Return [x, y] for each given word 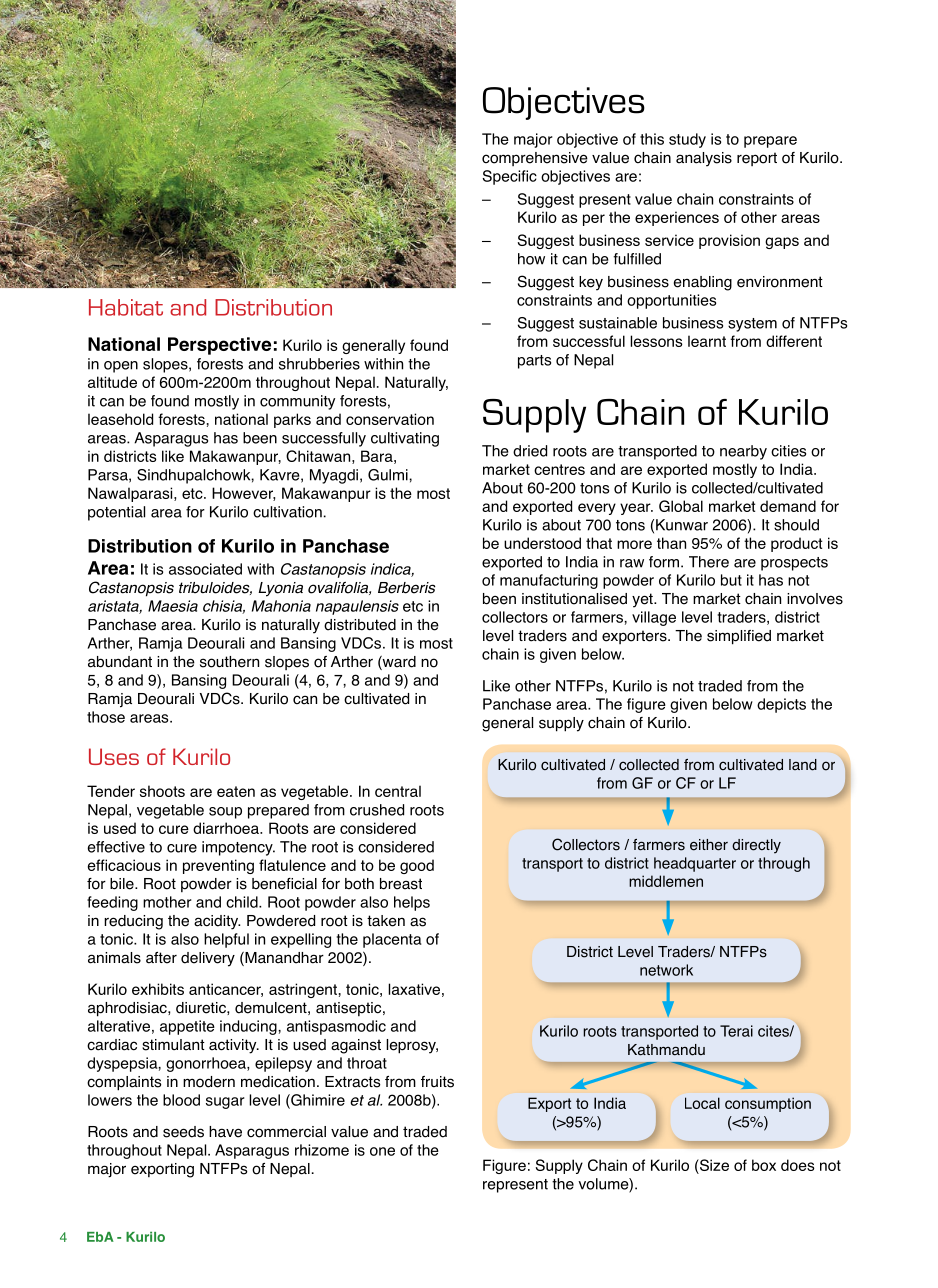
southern [229, 662]
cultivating [405, 439]
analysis [704, 159]
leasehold [120, 419]
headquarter [695, 864]
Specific [509, 177]
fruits [437, 1082]
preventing [218, 866]
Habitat [126, 307]
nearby [743, 452]
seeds [183, 1132]
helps [412, 903]
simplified [739, 637]
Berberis [407, 588]
